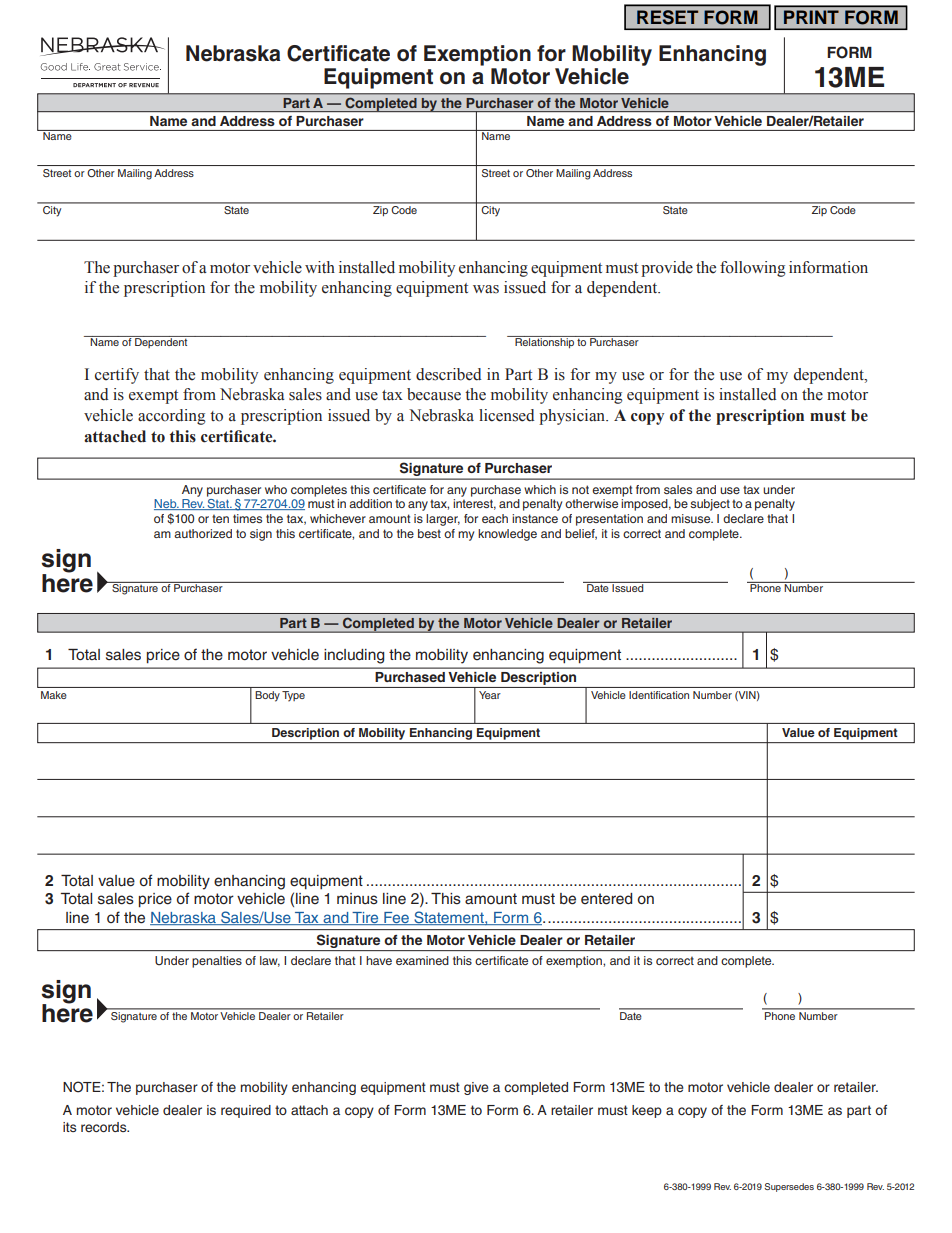 This page has width=952, height=1233. I want to click on was, so click(486, 289).
